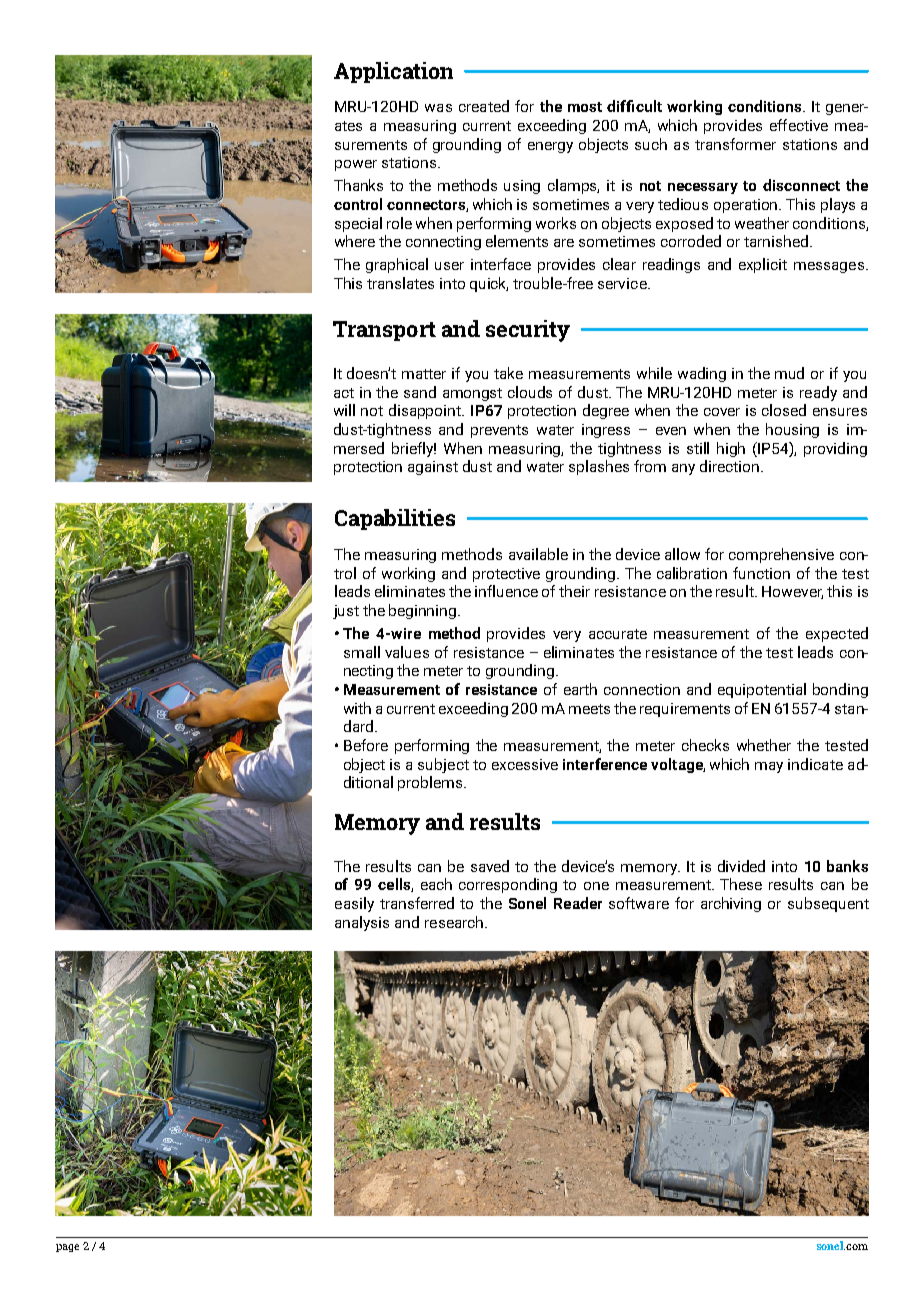 Image resolution: width=924 pixels, height=1308 pixels. What do you see at coordinates (837, 634) in the screenshot?
I see `expected` at bounding box center [837, 634].
